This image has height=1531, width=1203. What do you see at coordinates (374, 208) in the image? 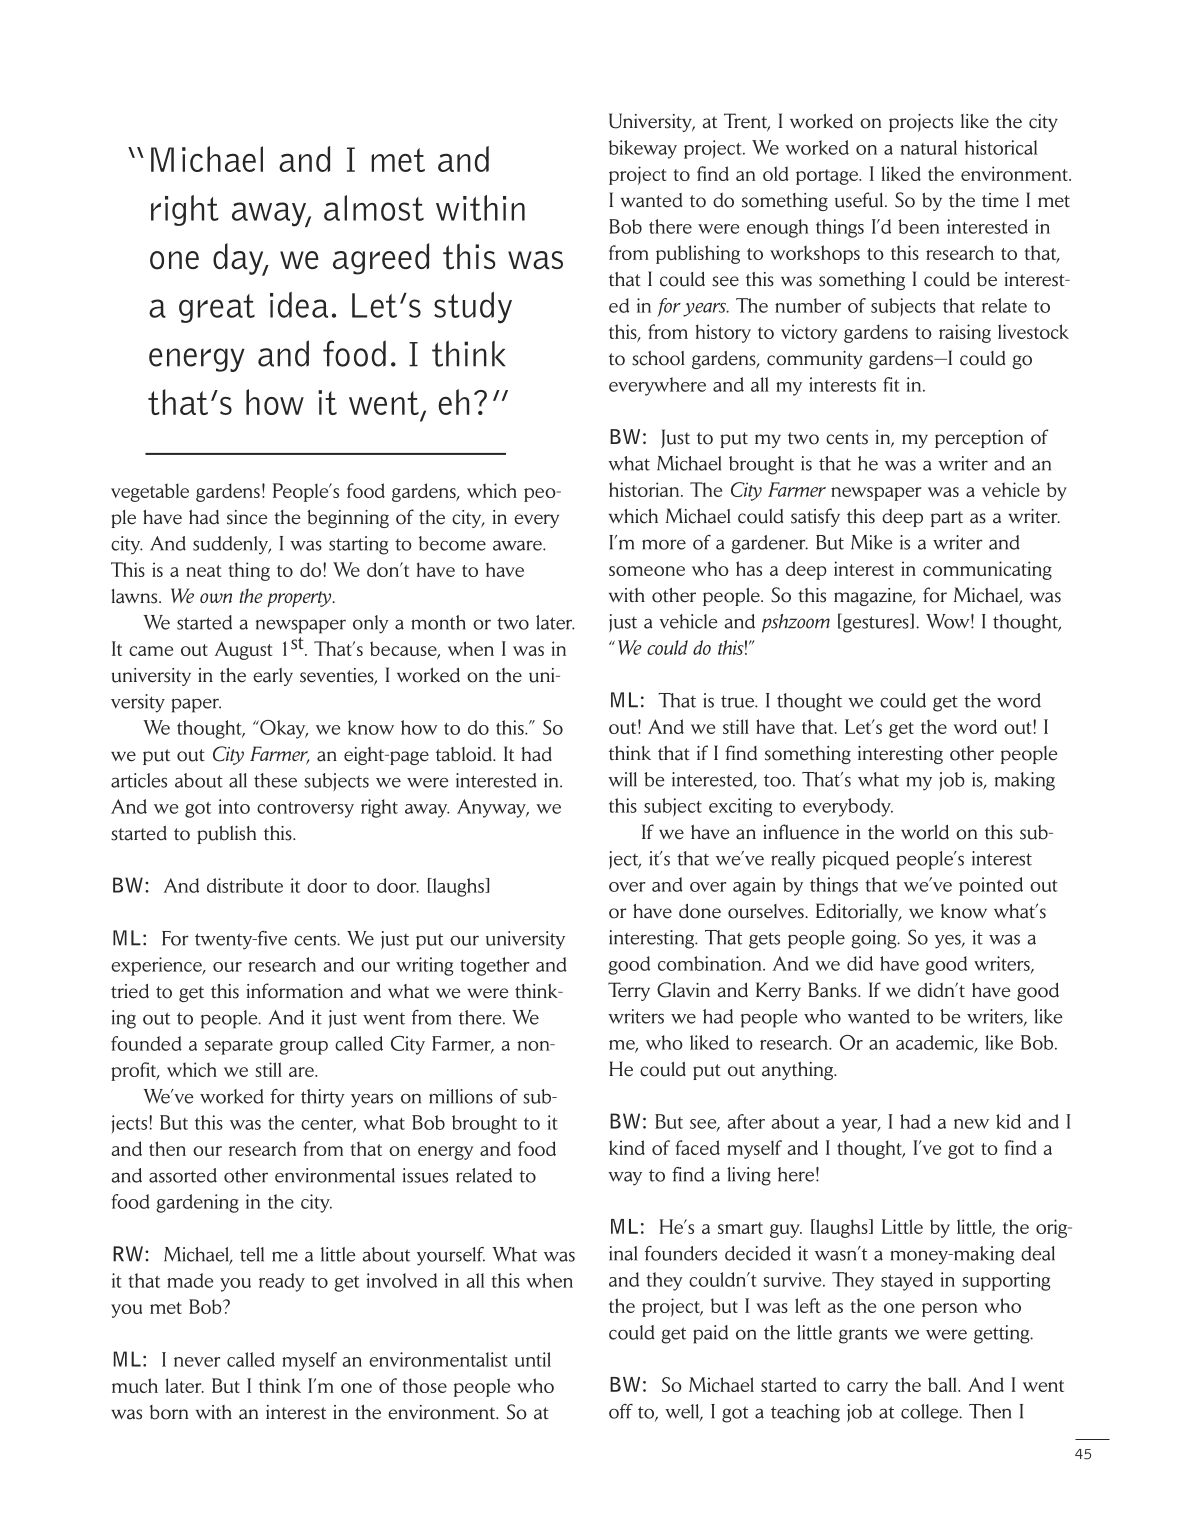
I see `almost` at bounding box center [374, 208].
